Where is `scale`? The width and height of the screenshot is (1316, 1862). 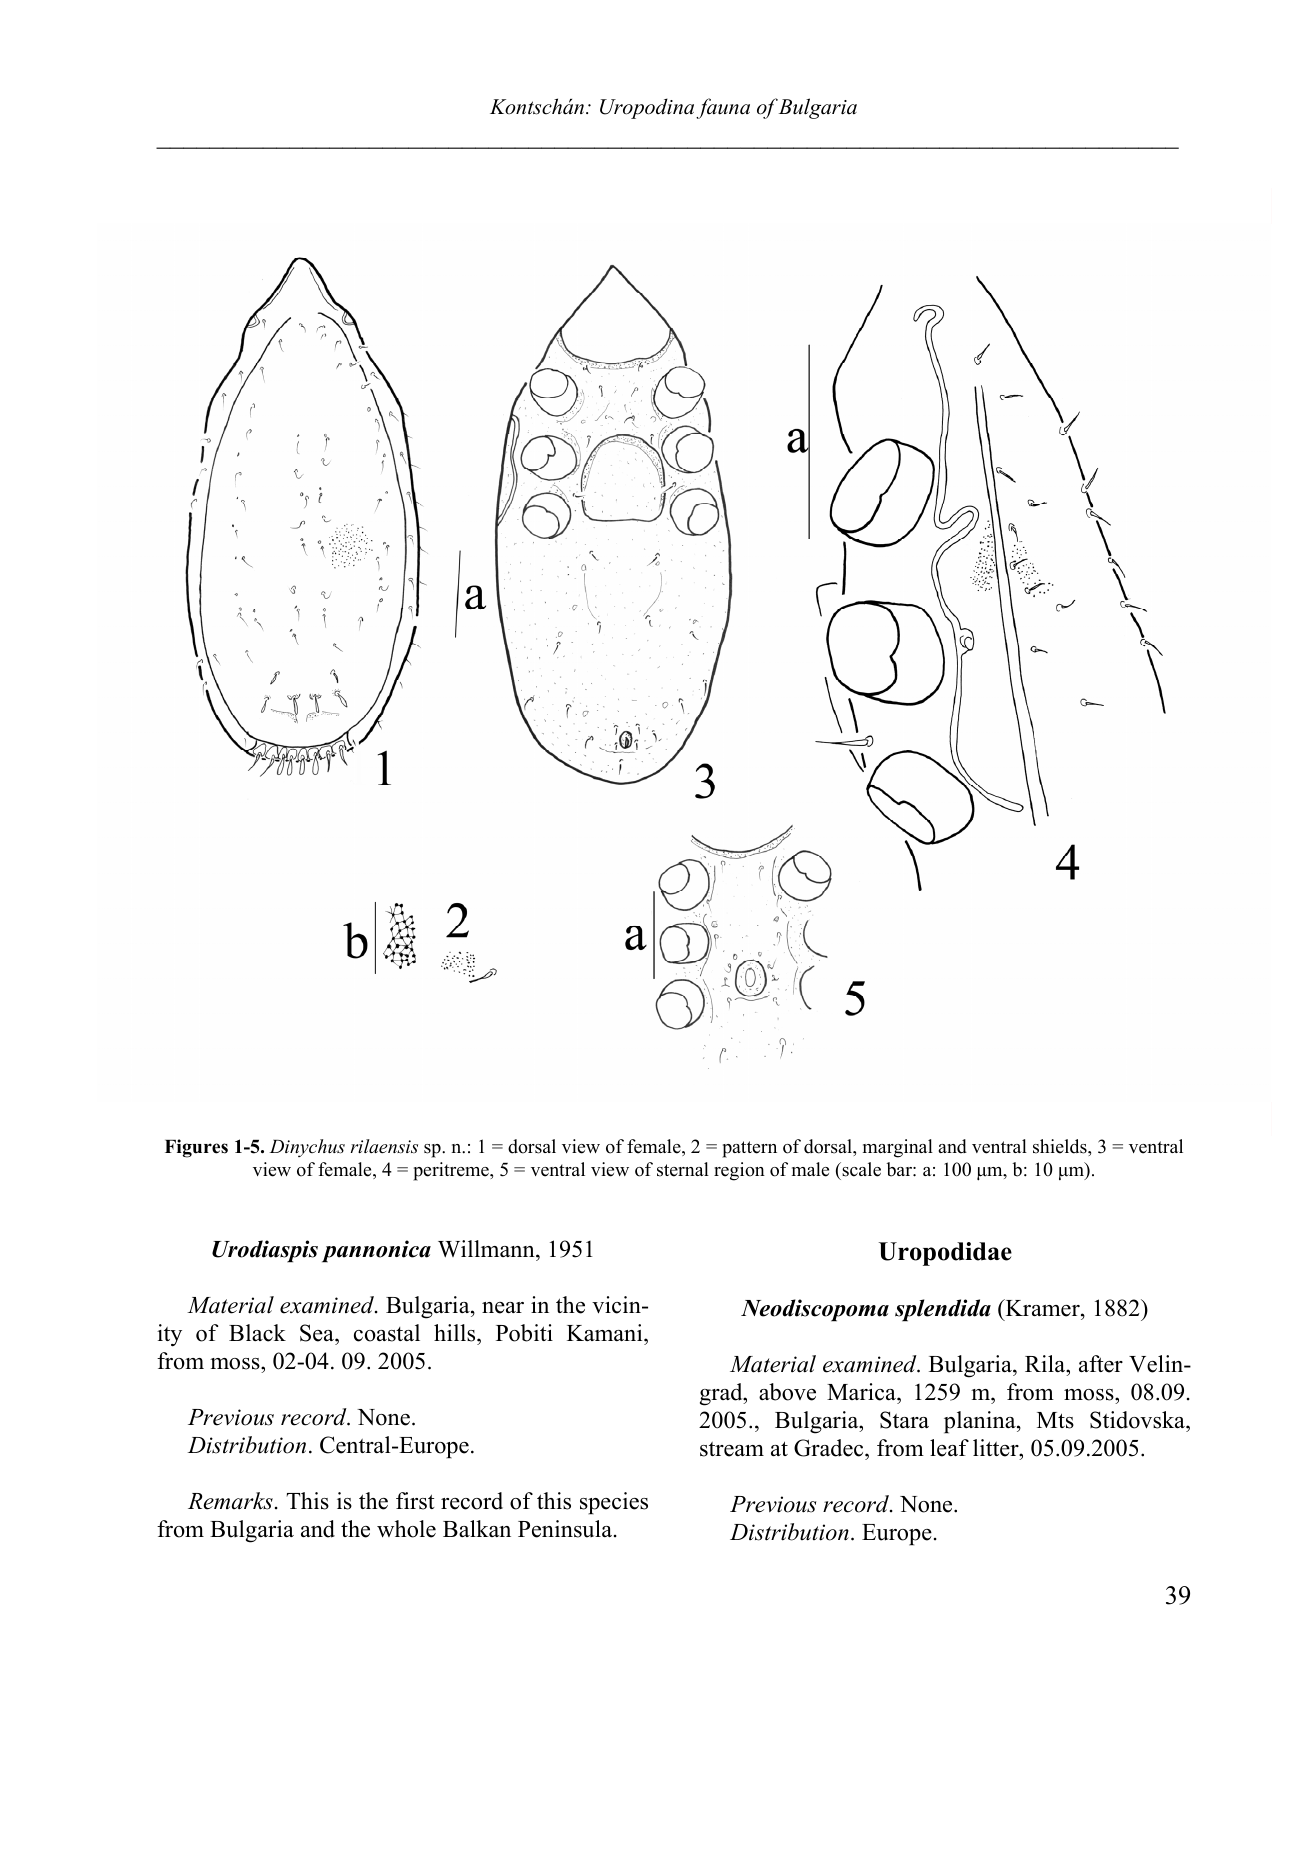
scale is located at coordinates (860, 1169).
